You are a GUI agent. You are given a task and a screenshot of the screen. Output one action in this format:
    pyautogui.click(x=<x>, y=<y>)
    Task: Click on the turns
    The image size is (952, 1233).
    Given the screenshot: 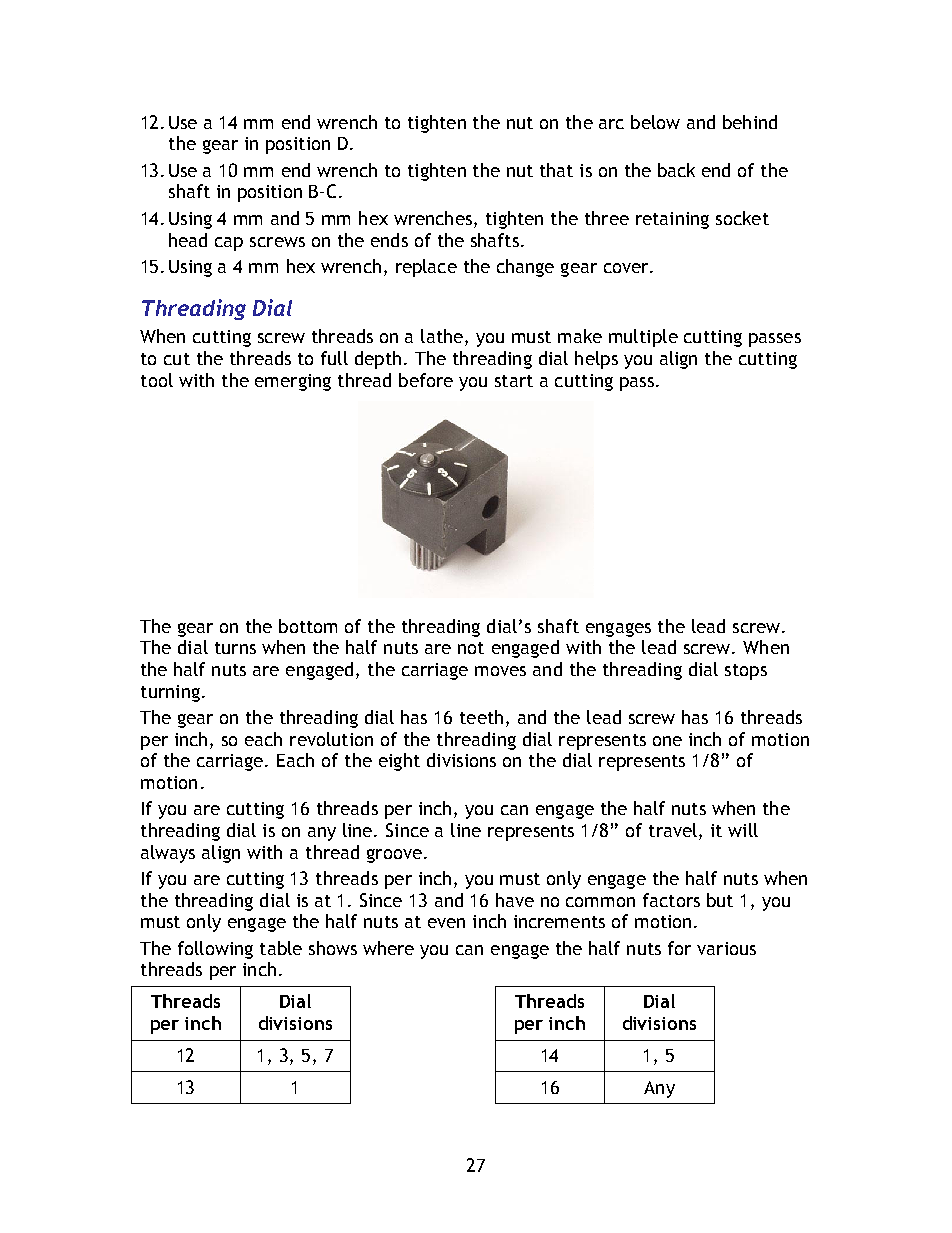 What is the action you would take?
    pyautogui.click(x=235, y=648)
